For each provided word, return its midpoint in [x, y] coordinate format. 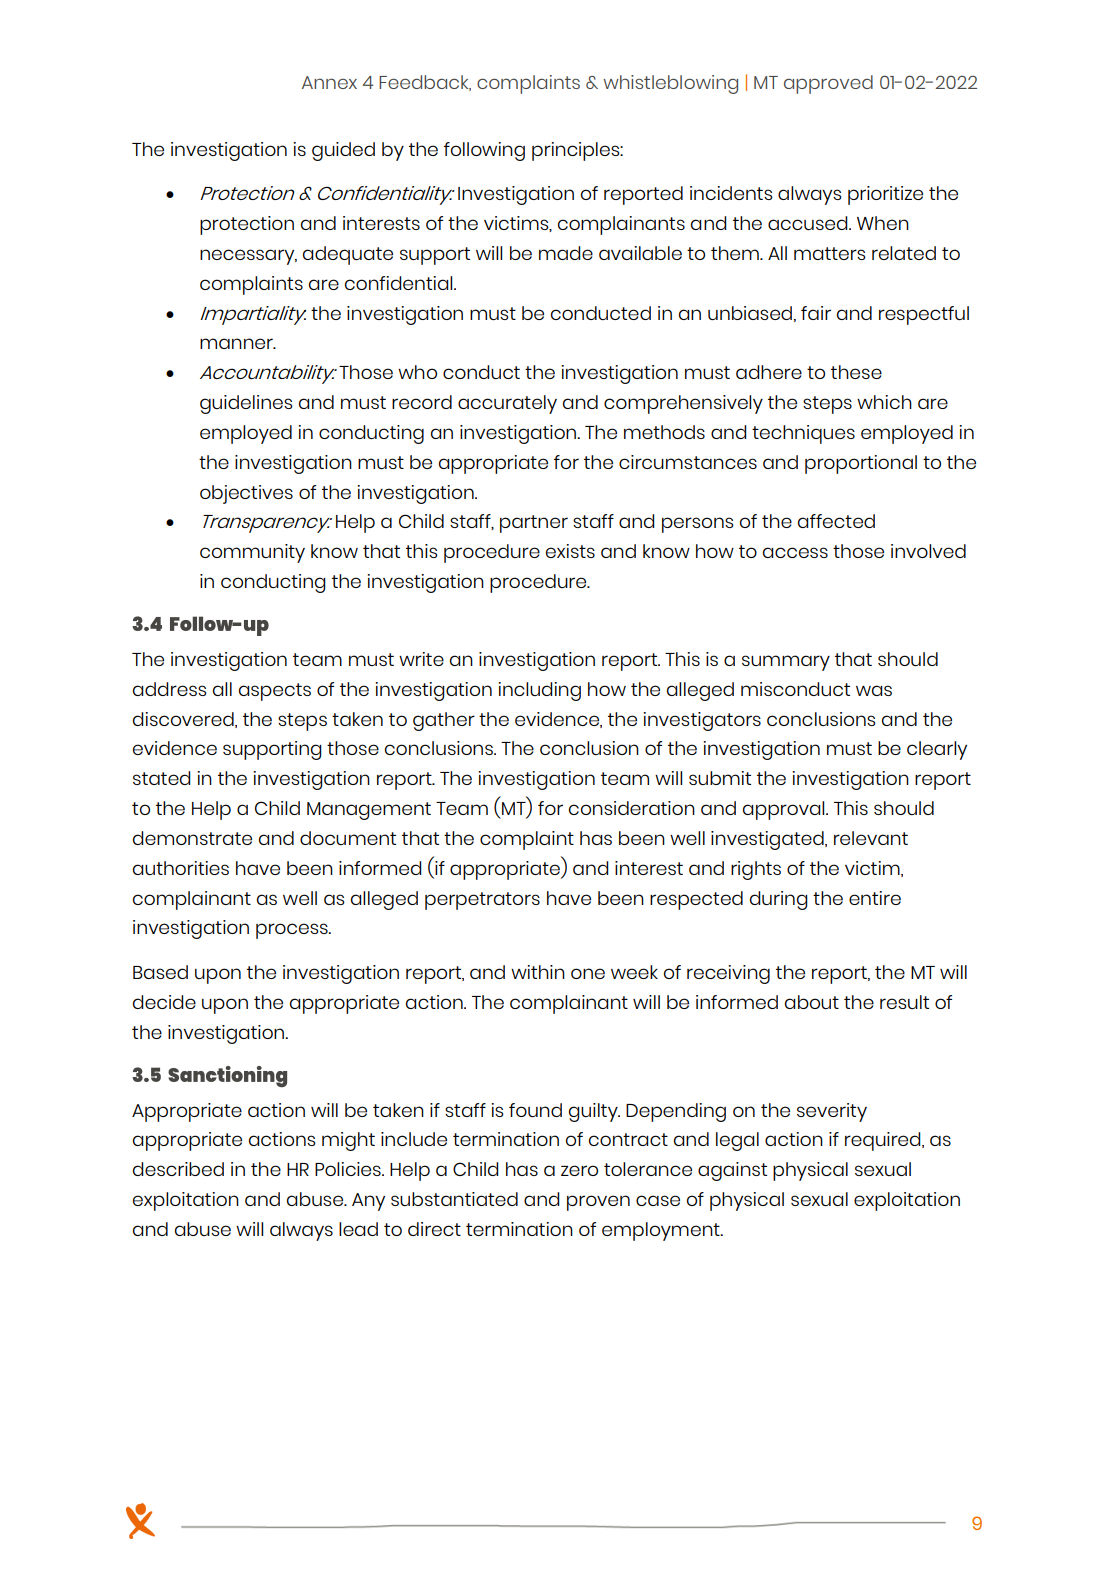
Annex [329, 82]
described [178, 1169]
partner [534, 524]
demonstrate [192, 838]
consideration [632, 808]
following [484, 151]
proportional [861, 464]
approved [828, 84]
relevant [871, 838]
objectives [246, 494]
